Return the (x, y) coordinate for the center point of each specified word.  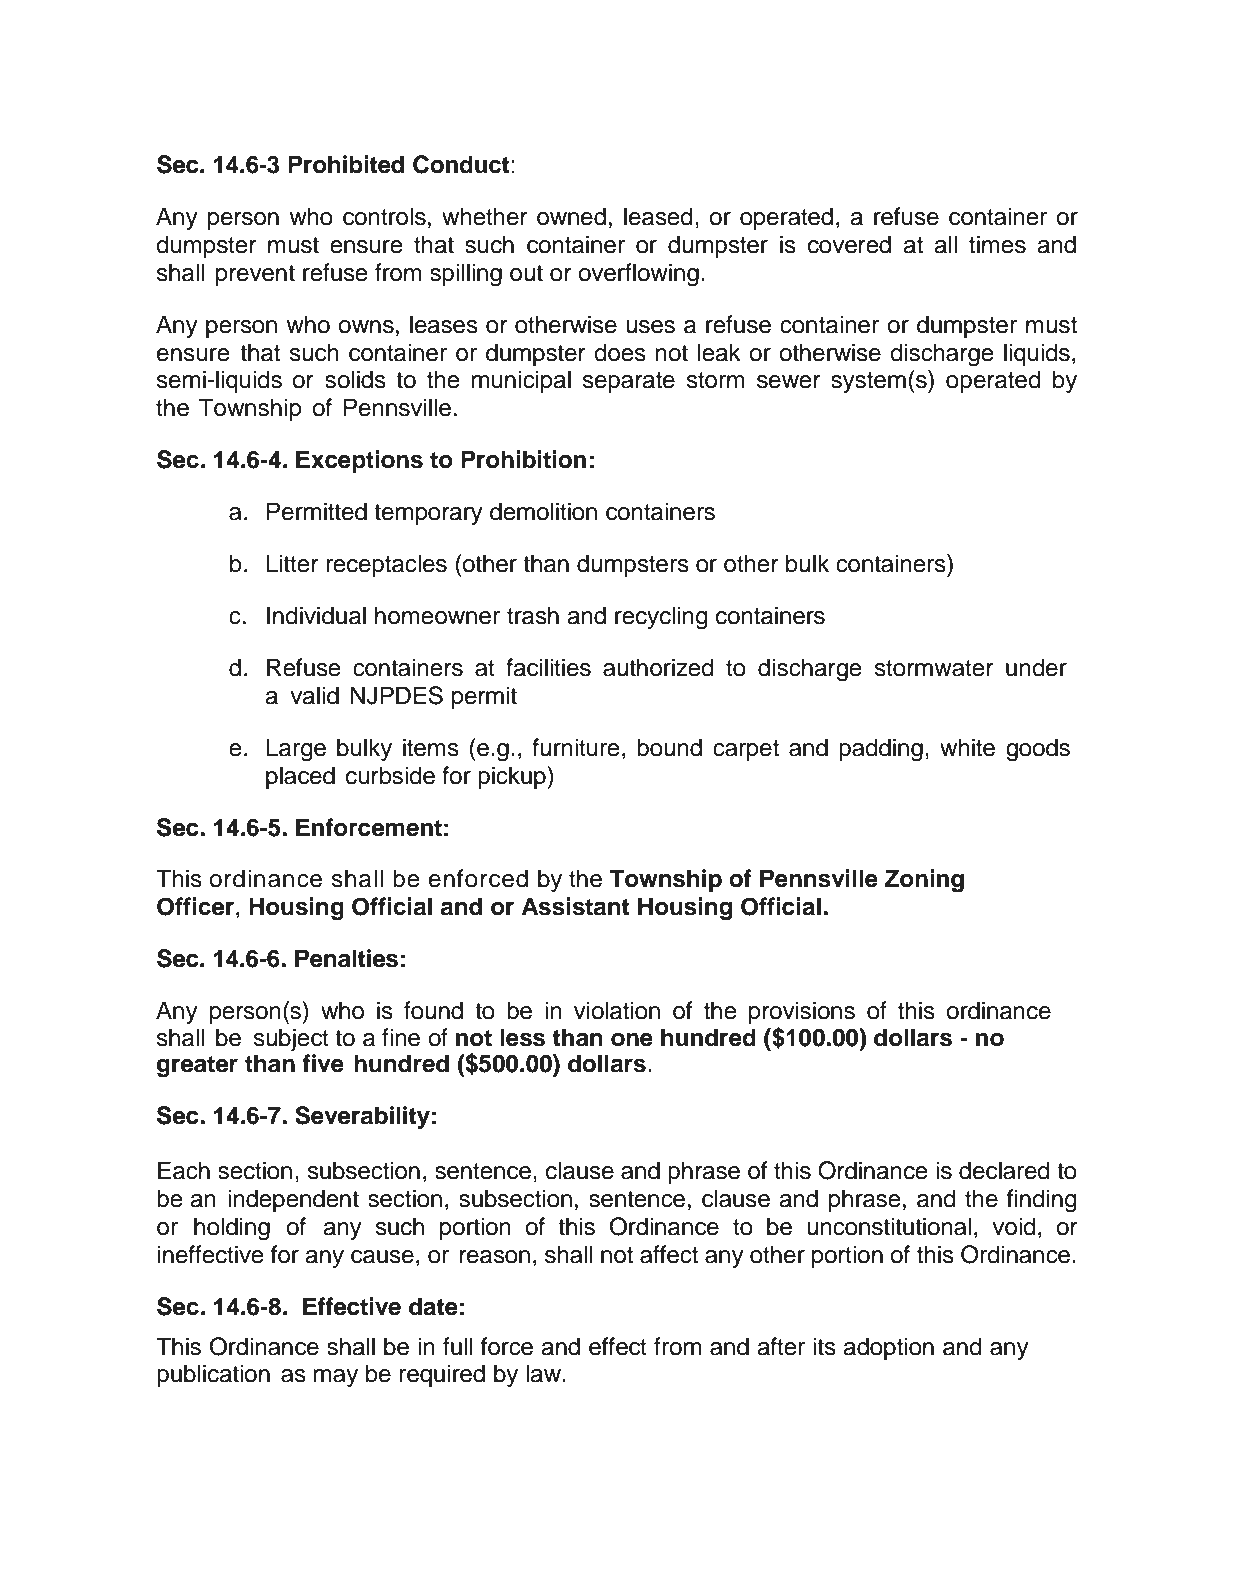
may (335, 1378)
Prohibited (346, 164)
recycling (661, 618)
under (1036, 667)
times (997, 244)
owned (571, 216)
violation (617, 1010)
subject (291, 1039)
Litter (292, 563)
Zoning (924, 881)
